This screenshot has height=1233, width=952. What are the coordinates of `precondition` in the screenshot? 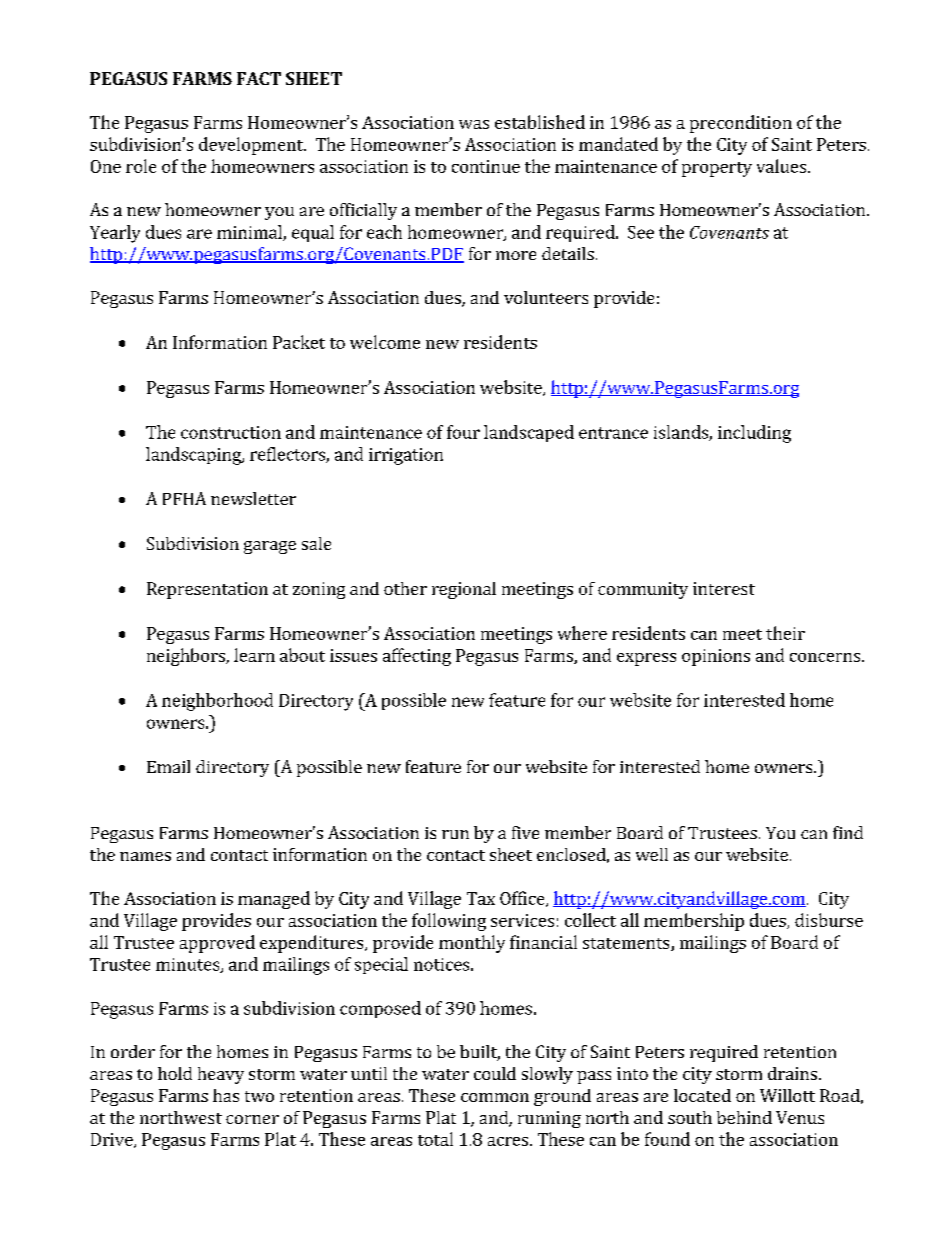 It's located at (741, 124).
